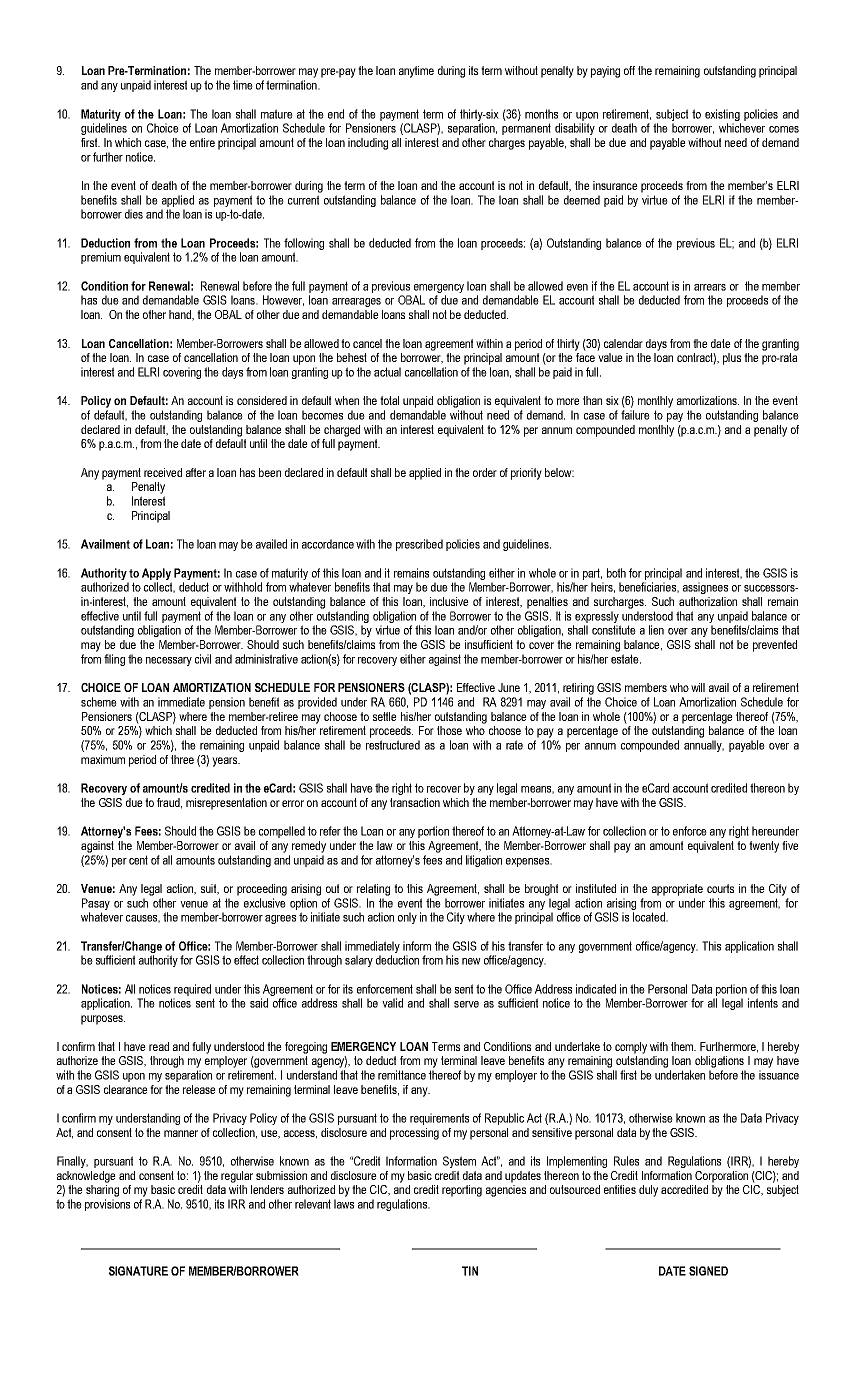 This page has height=1400, width=849. What do you see at coordinates (722, 115) in the page?
I see `existing` at bounding box center [722, 115].
